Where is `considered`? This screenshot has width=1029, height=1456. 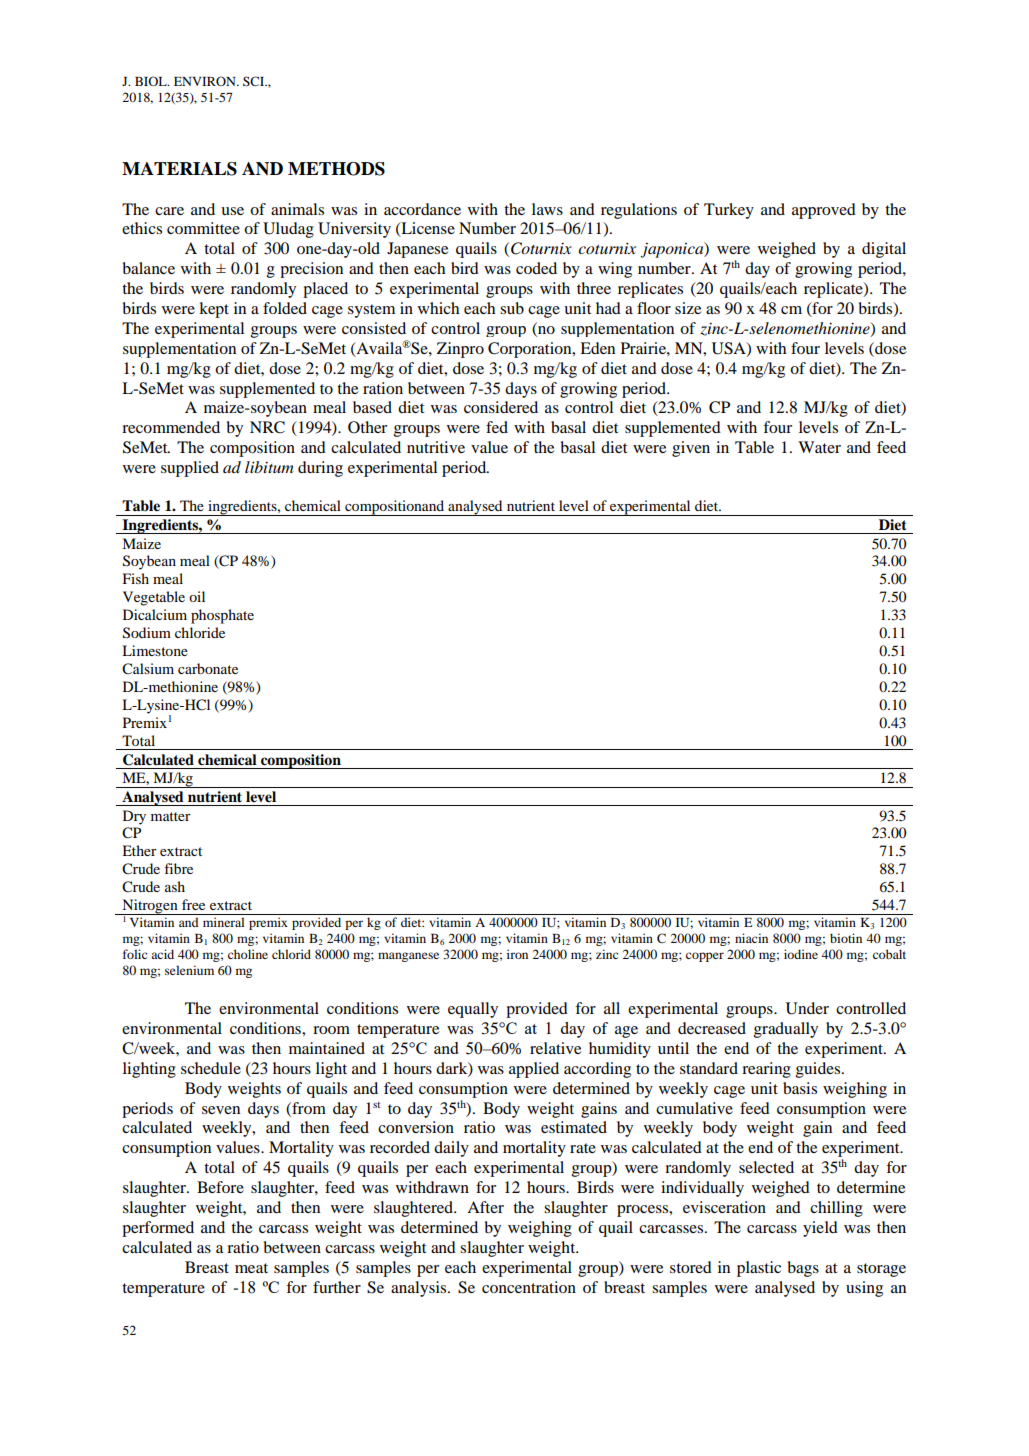 considered is located at coordinates (501, 407).
